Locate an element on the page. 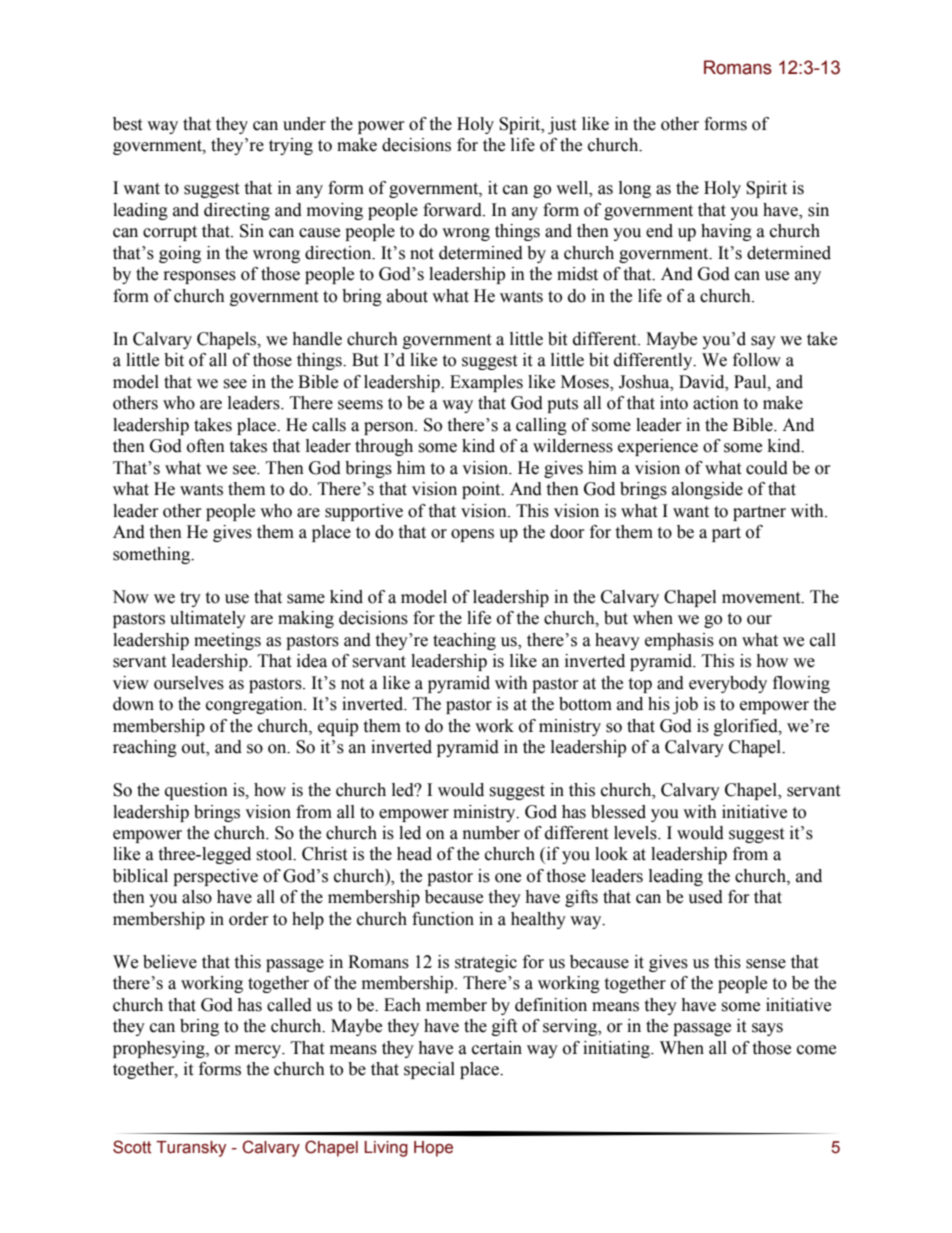  Scott is located at coordinates (132, 1147).
